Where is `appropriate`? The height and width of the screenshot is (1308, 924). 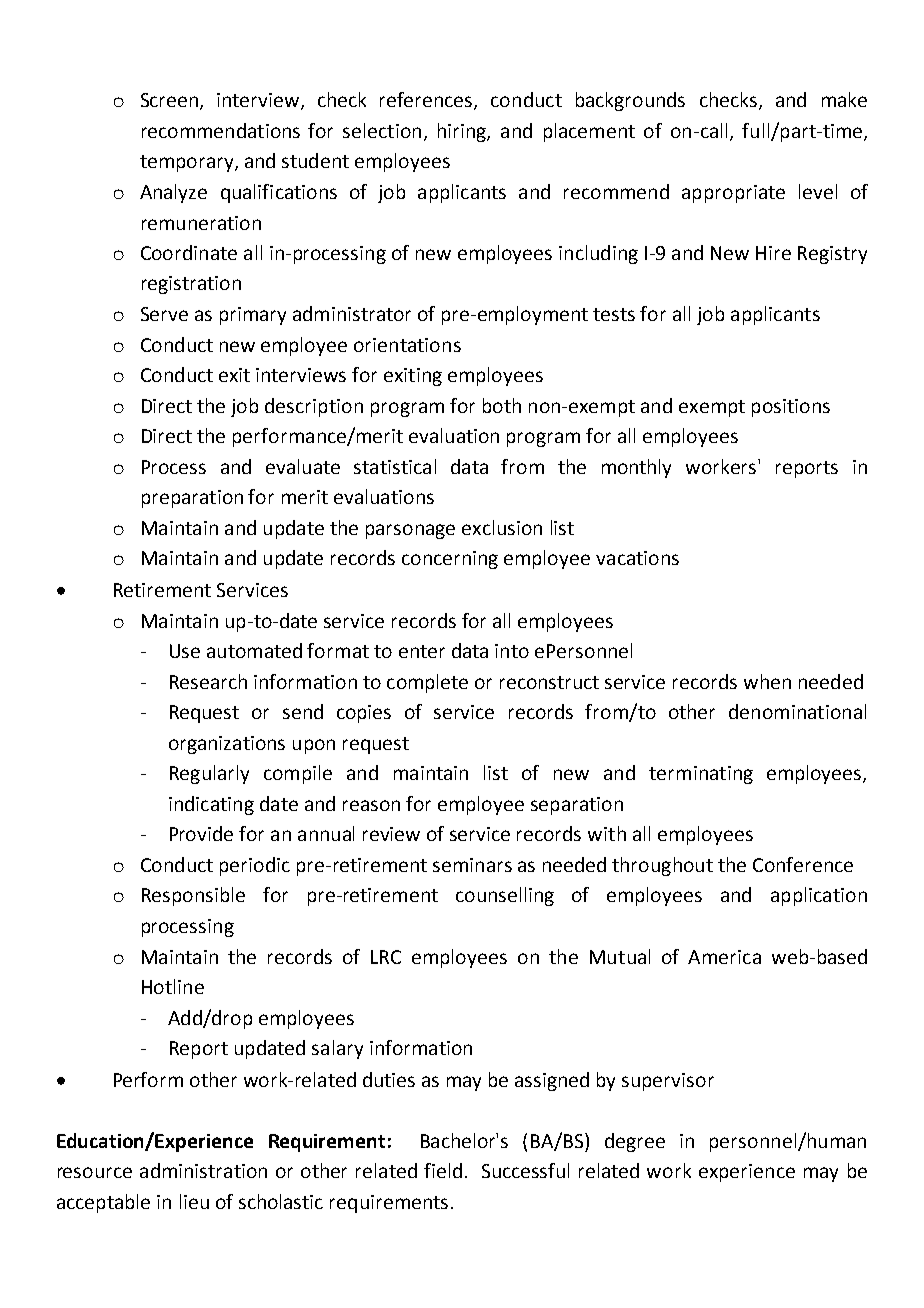 appropriate is located at coordinates (733, 194).
